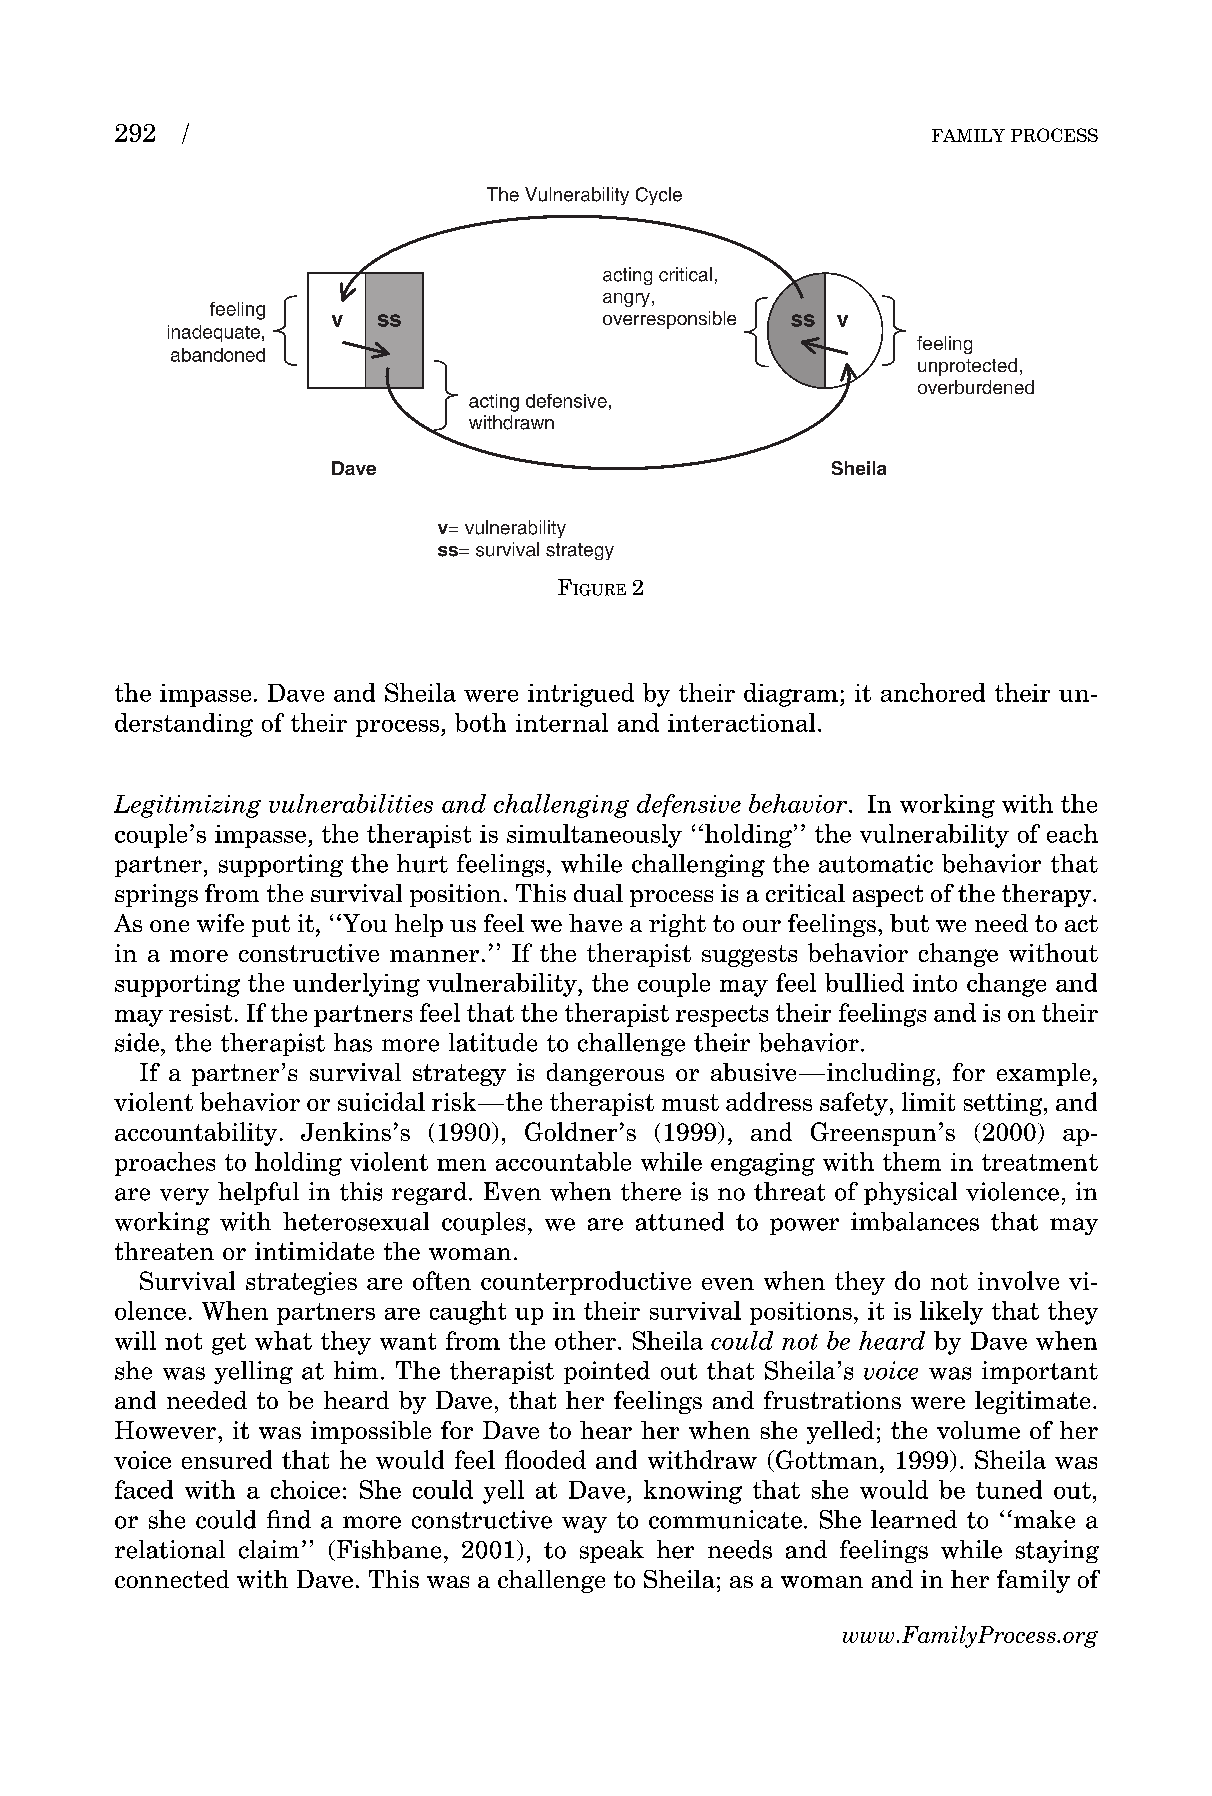 Image resolution: width=1212 pixels, height=1796 pixels. I want to click on claim, so click(269, 1549).
